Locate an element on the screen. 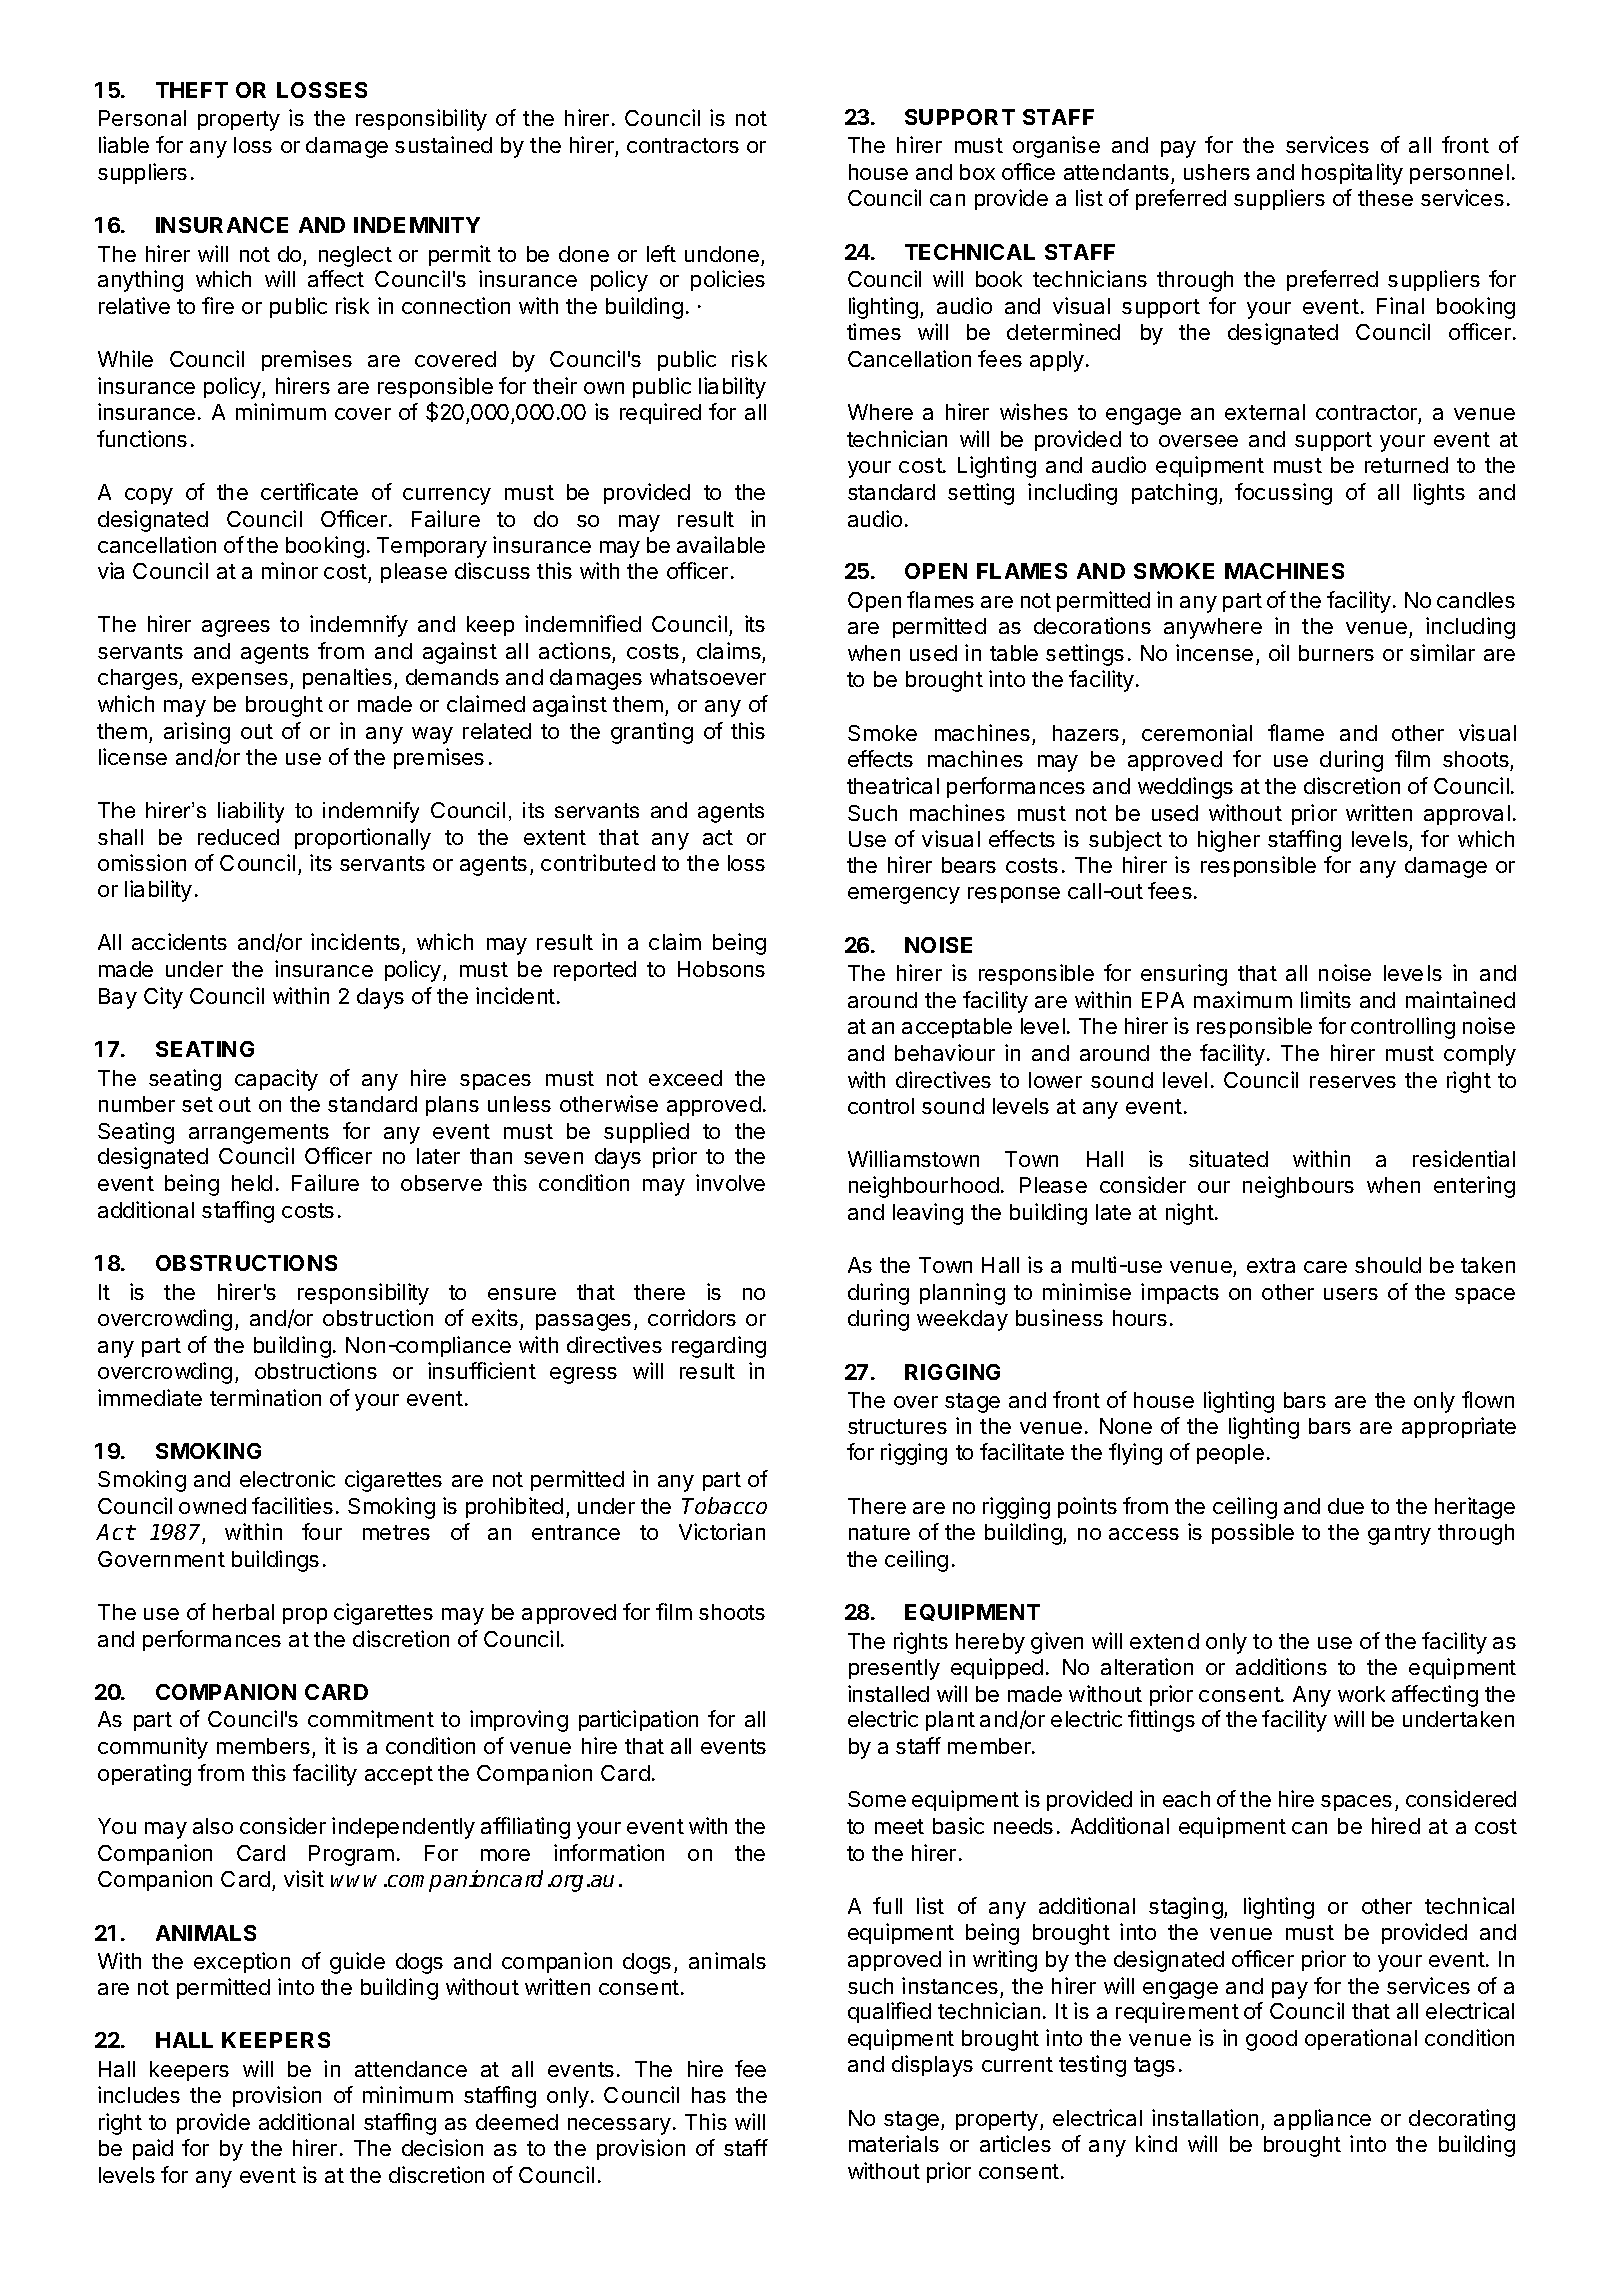 This screenshot has height=2282, width=1614. involve is located at coordinates (730, 1182).
